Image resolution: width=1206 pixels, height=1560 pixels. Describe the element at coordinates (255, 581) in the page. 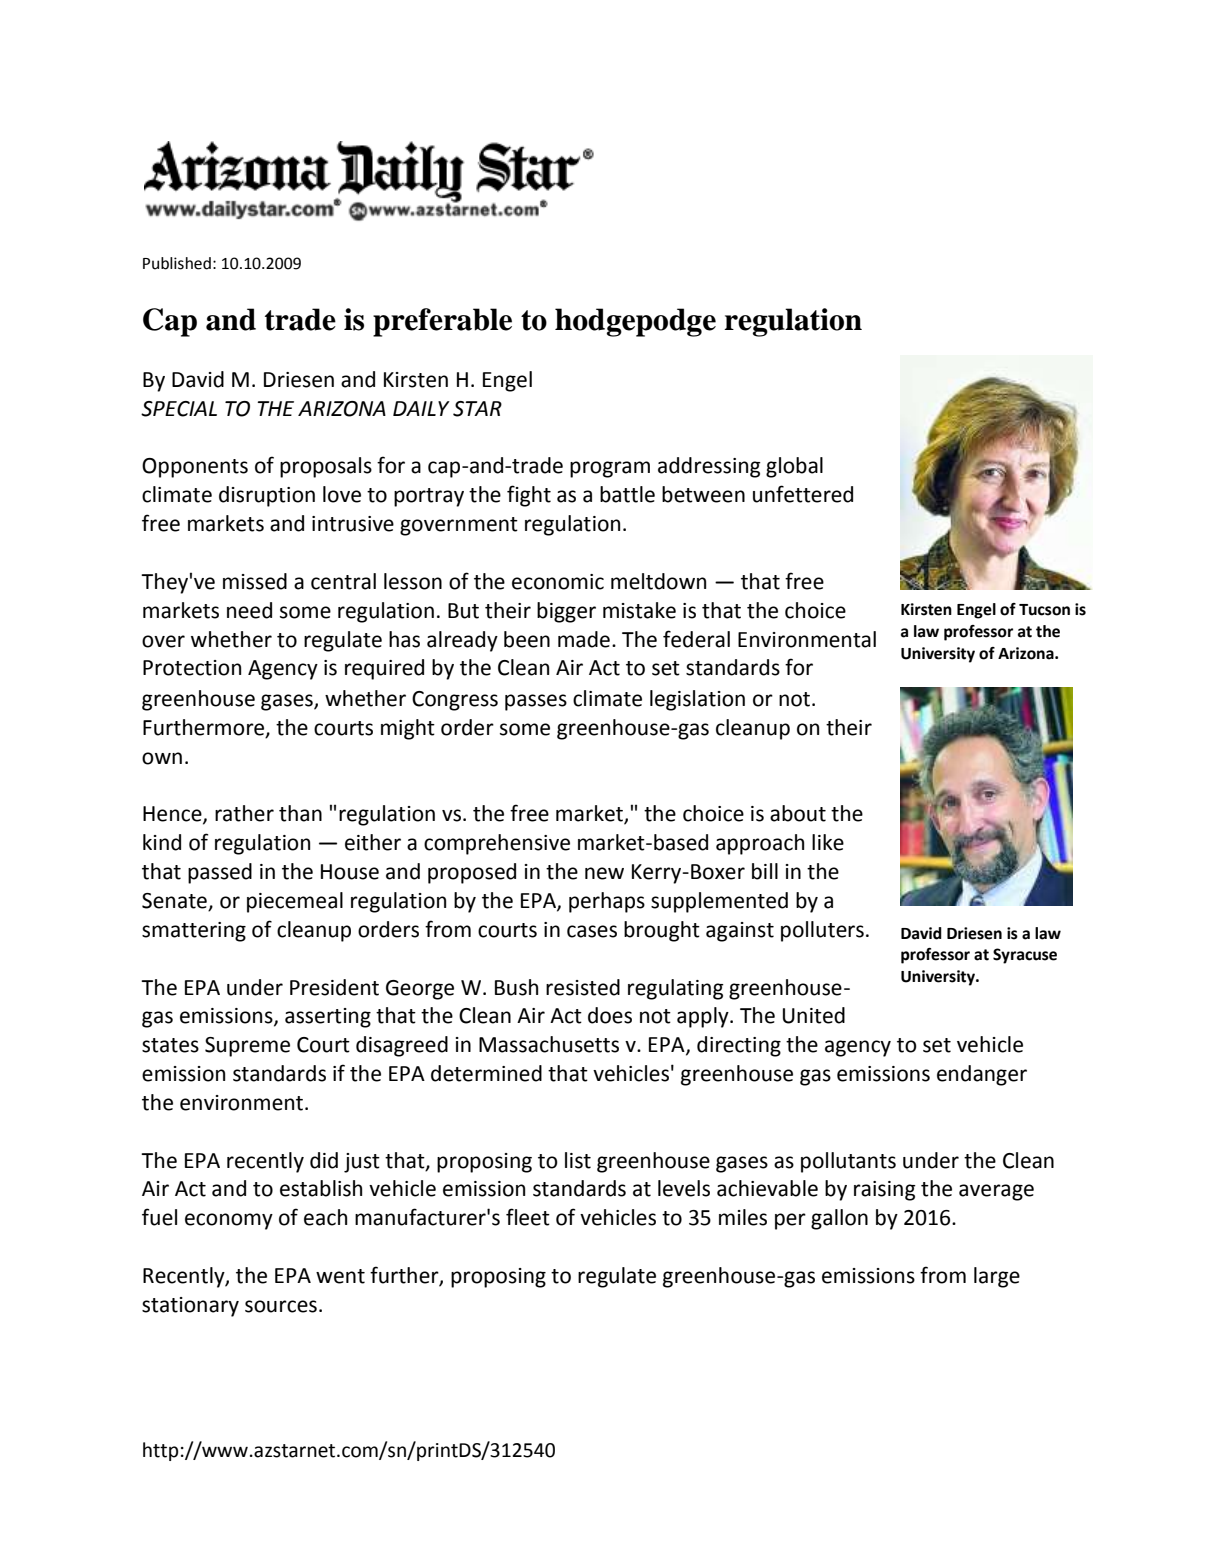

I see `missed` at that location.
